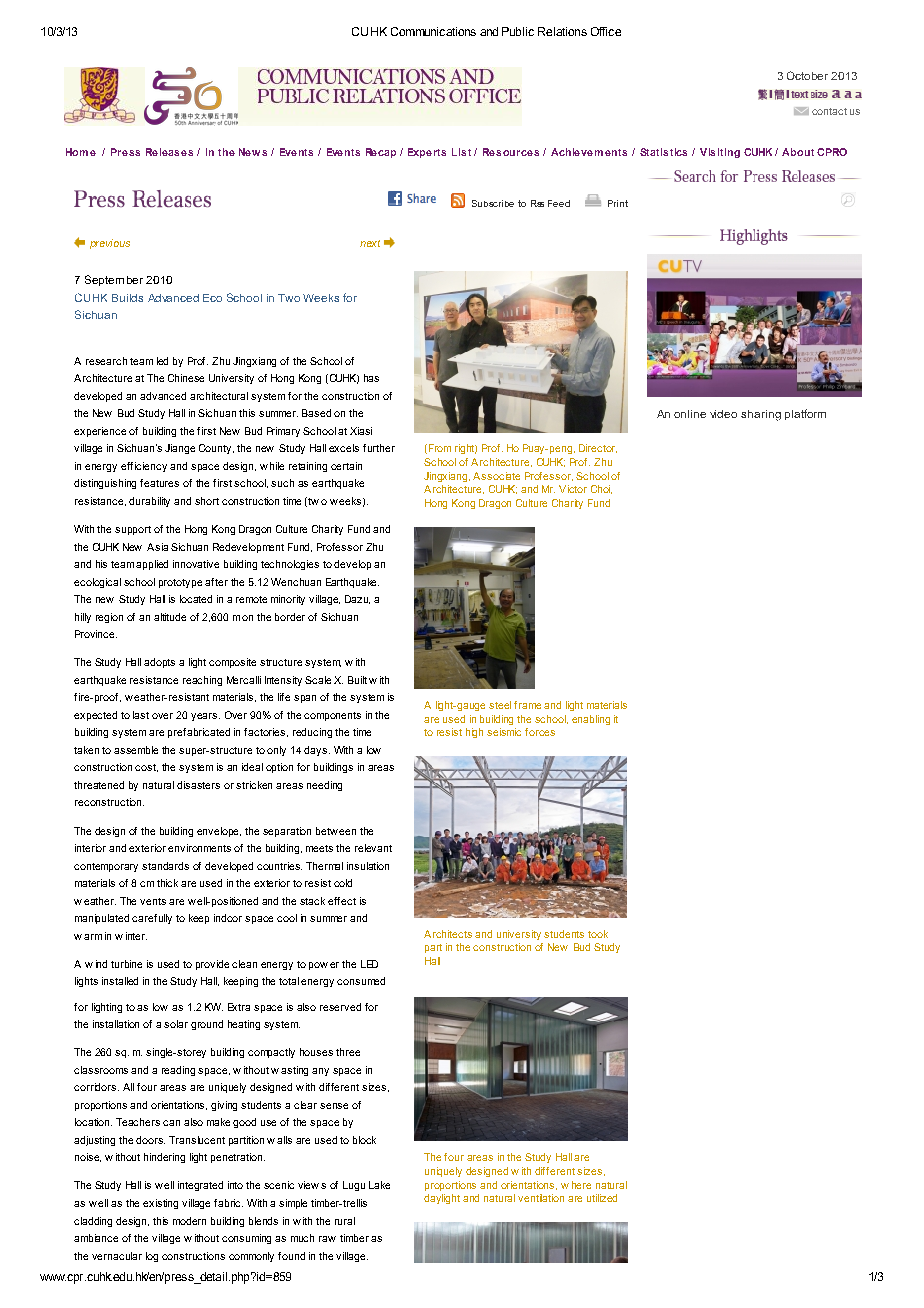 The width and height of the document is (924, 1308). What do you see at coordinates (371, 378) in the document?
I see `has` at bounding box center [371, 378].
